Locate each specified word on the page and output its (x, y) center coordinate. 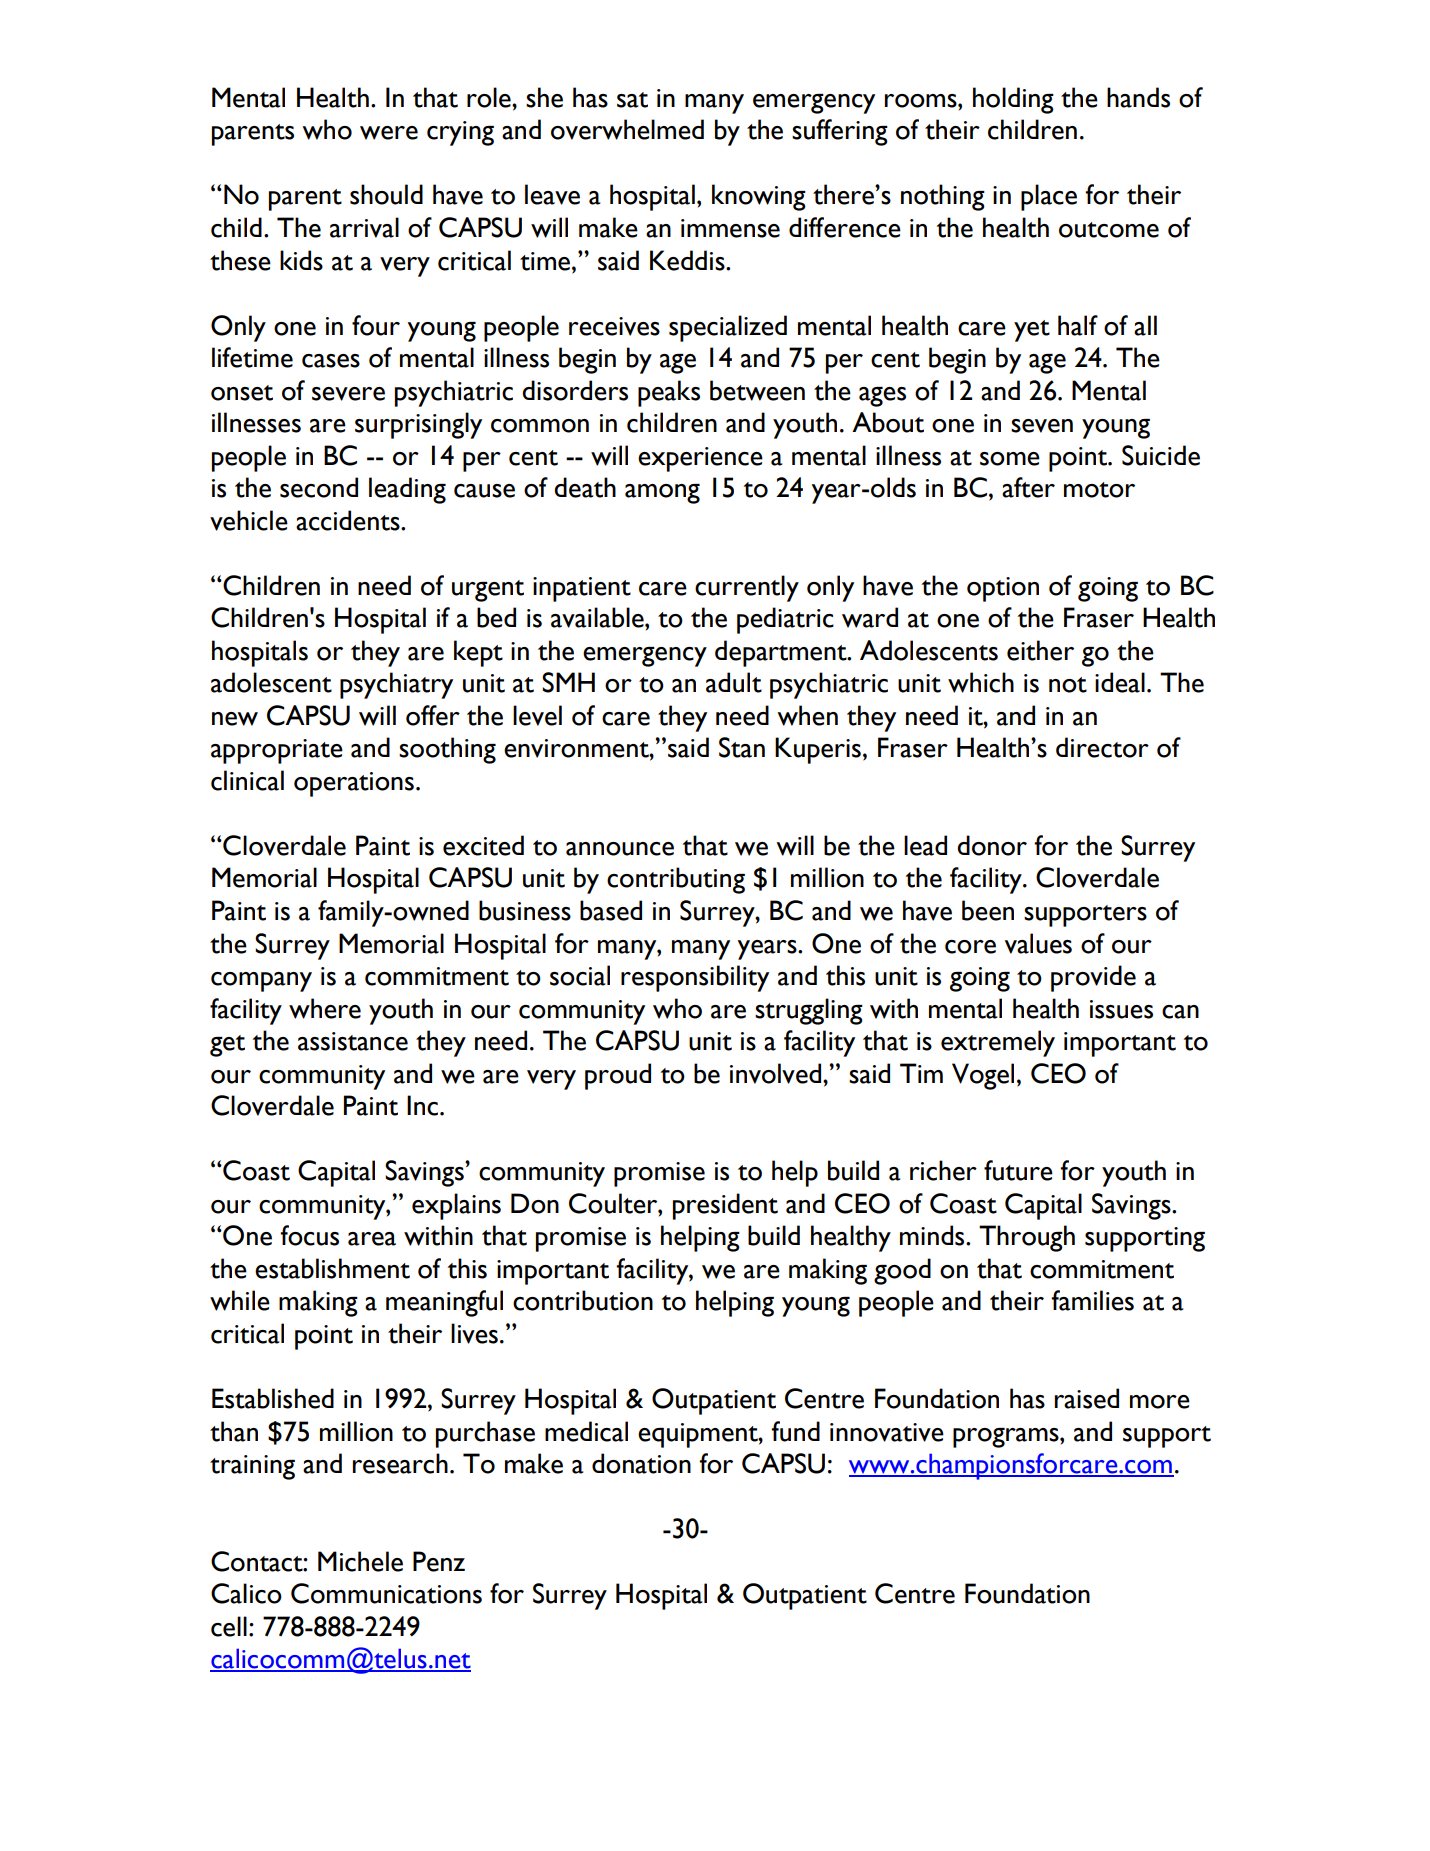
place (1049, 197)
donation (641, 1463)
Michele (360, 1561)
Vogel (983, 1076)
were (389, 133)
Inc (424, 1105)
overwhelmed (627, 129)
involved (777, 1073)
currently (747, 588)
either (1040, 650)
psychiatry (396, 685)
